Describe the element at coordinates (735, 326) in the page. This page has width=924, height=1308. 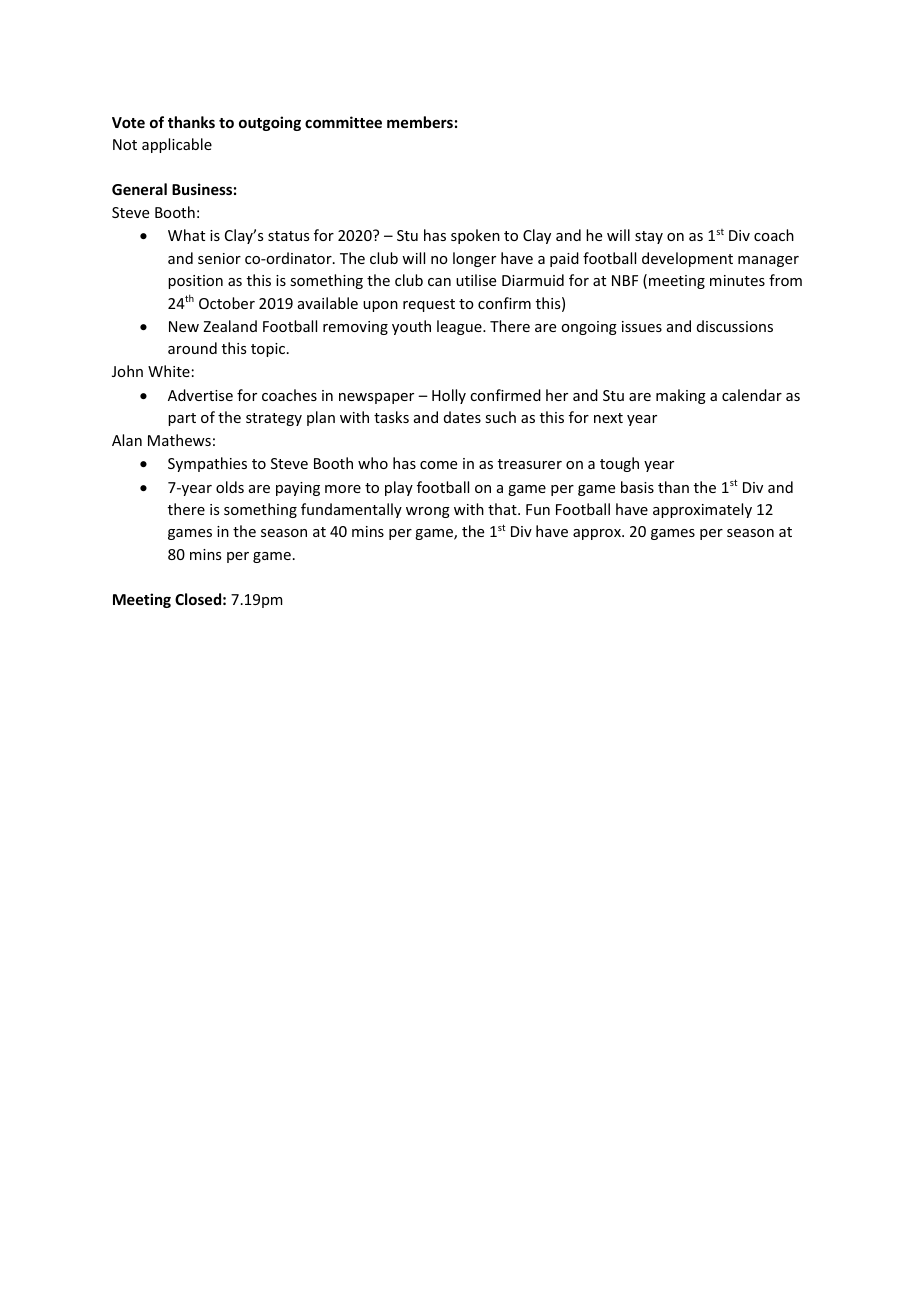
I see `discussions` at that location.
